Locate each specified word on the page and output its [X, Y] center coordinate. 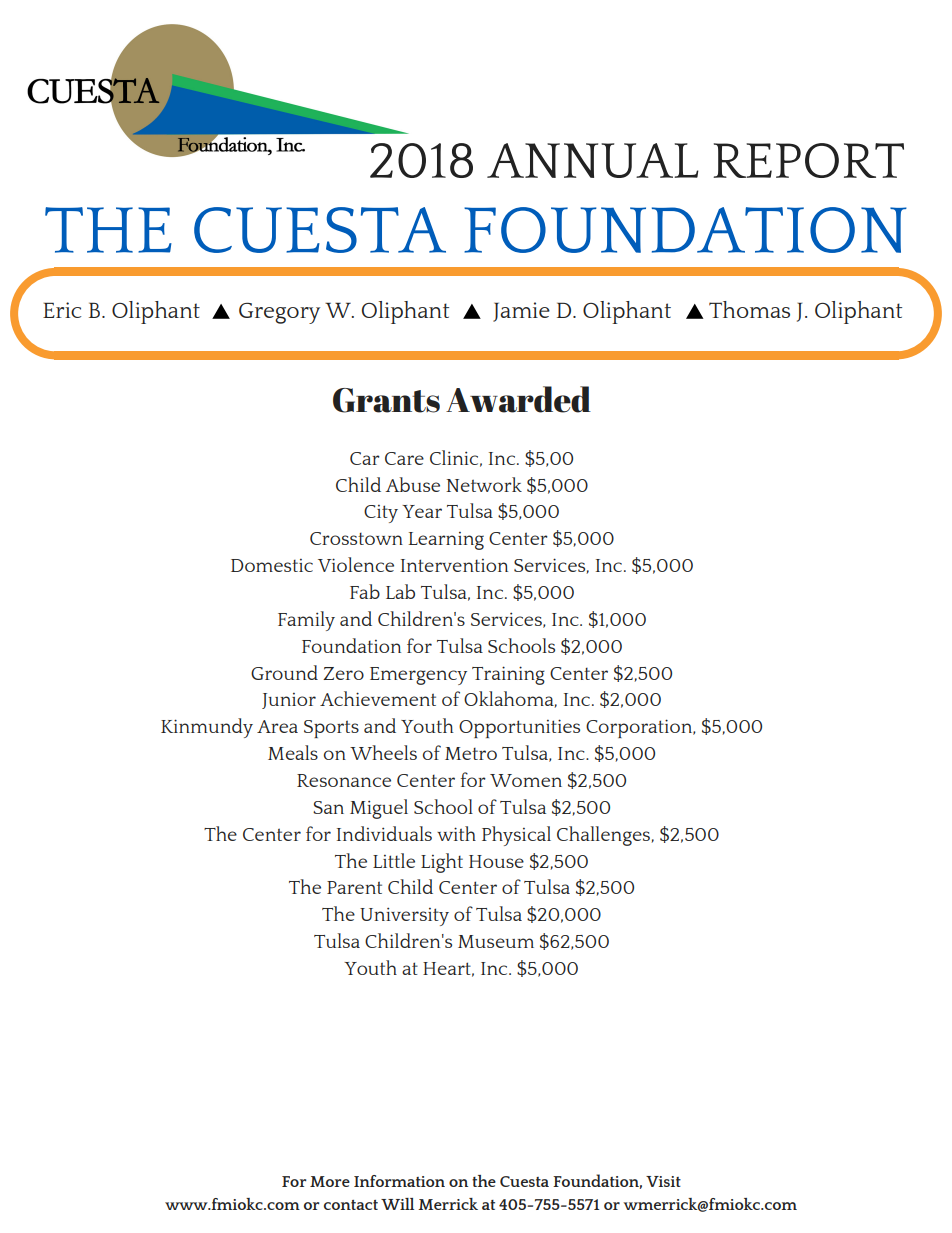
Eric [62, 310]
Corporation [640, 728]
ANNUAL [593, 160]
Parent [354, 887]
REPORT [808, 160]
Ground [284, 672]
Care [404, 458]
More [330, 1181]
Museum [496, 941]
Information [399, 1181]
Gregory [279, 313]
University [404, 916]
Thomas [749, 309]
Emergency [418, 676]
